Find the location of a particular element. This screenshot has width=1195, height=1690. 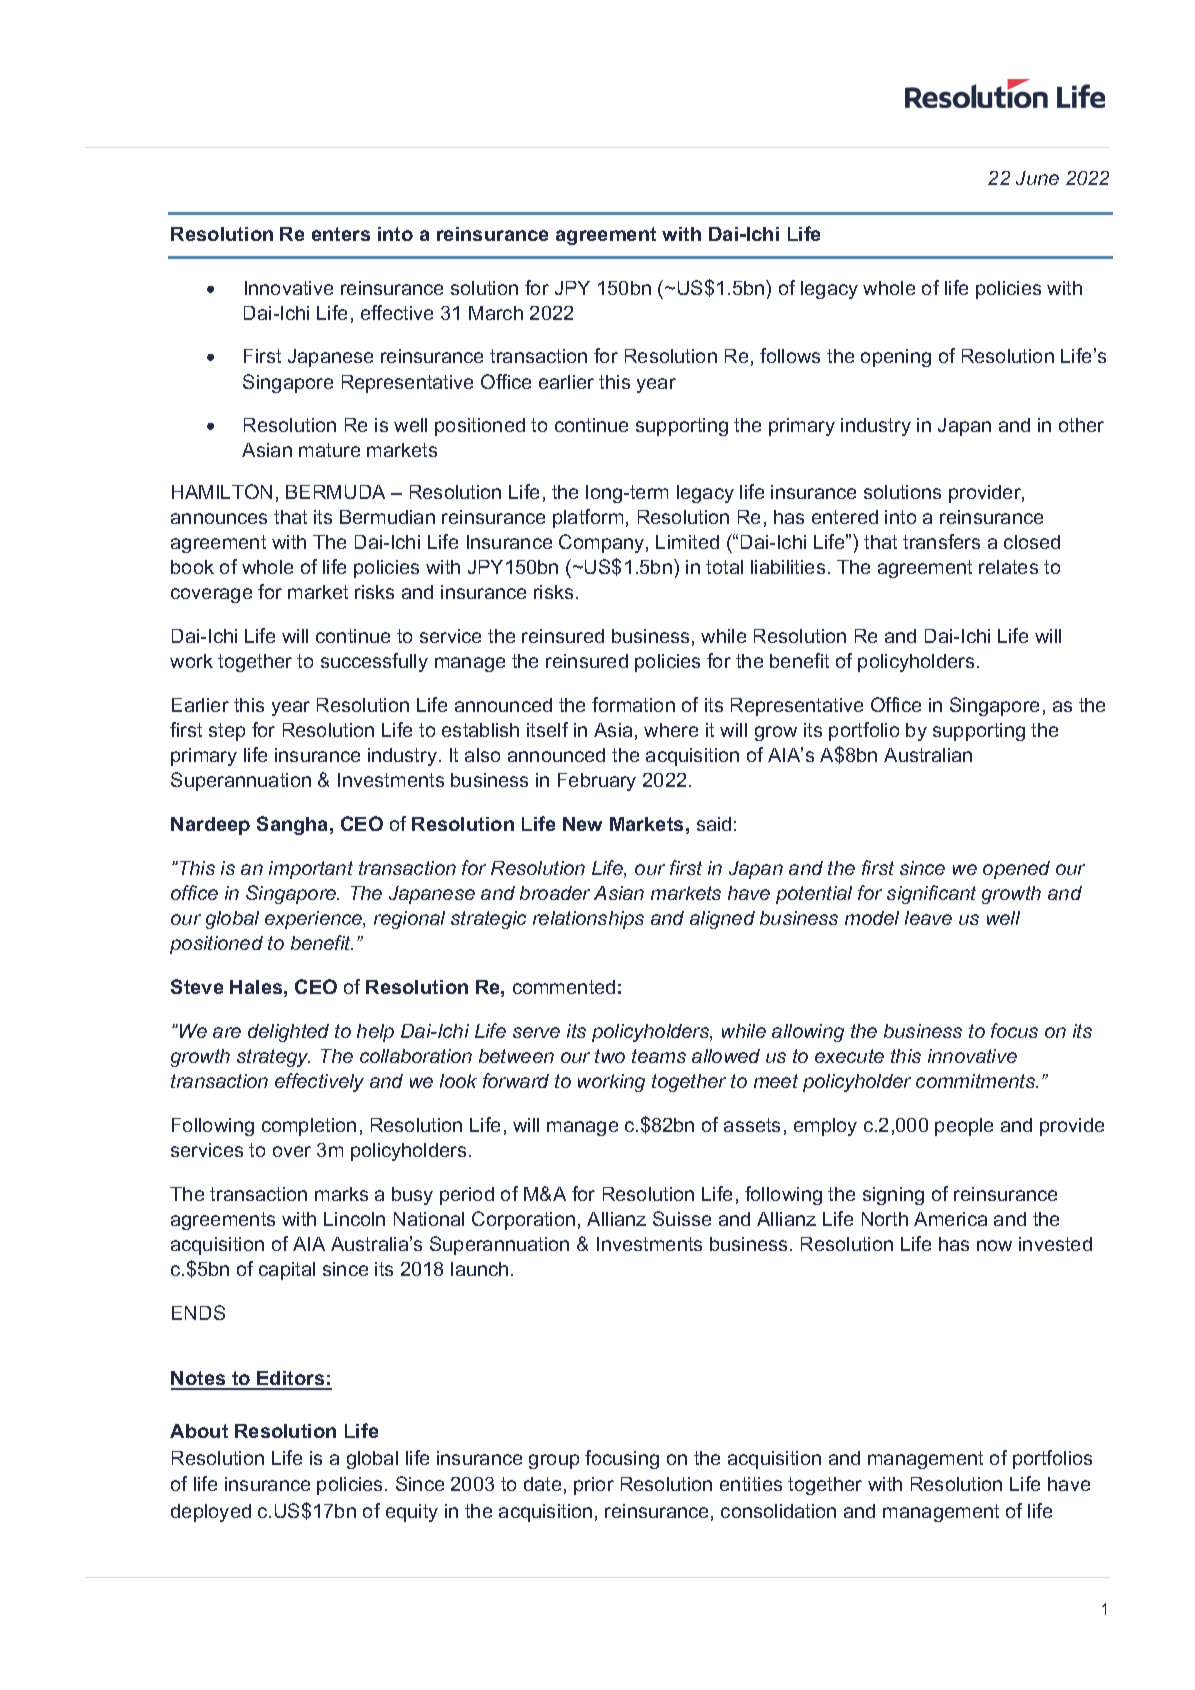

prior is located at coordinates (594, 1486).
